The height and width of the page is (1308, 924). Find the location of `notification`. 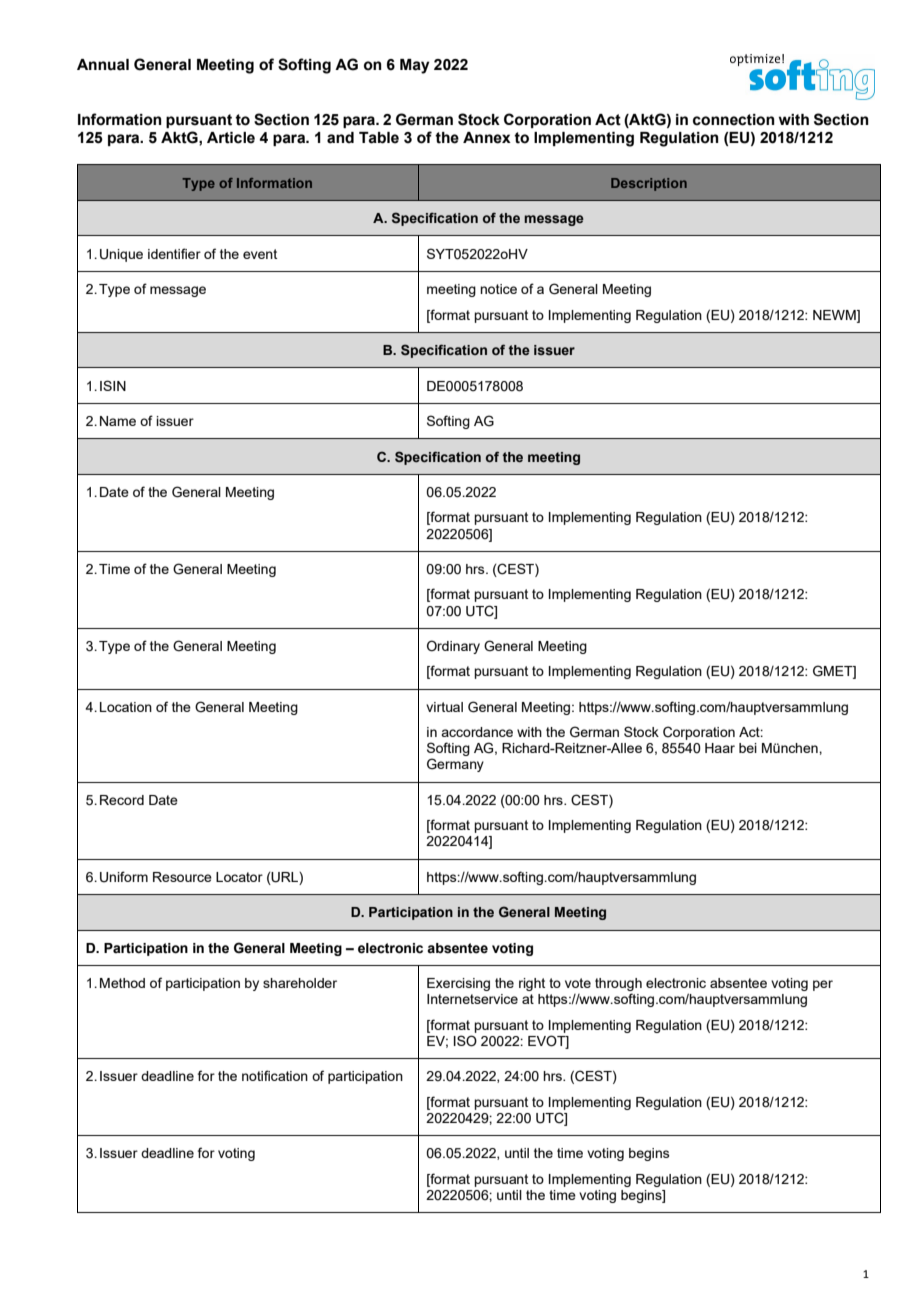

notification is located at coordinates (275, 1075).
